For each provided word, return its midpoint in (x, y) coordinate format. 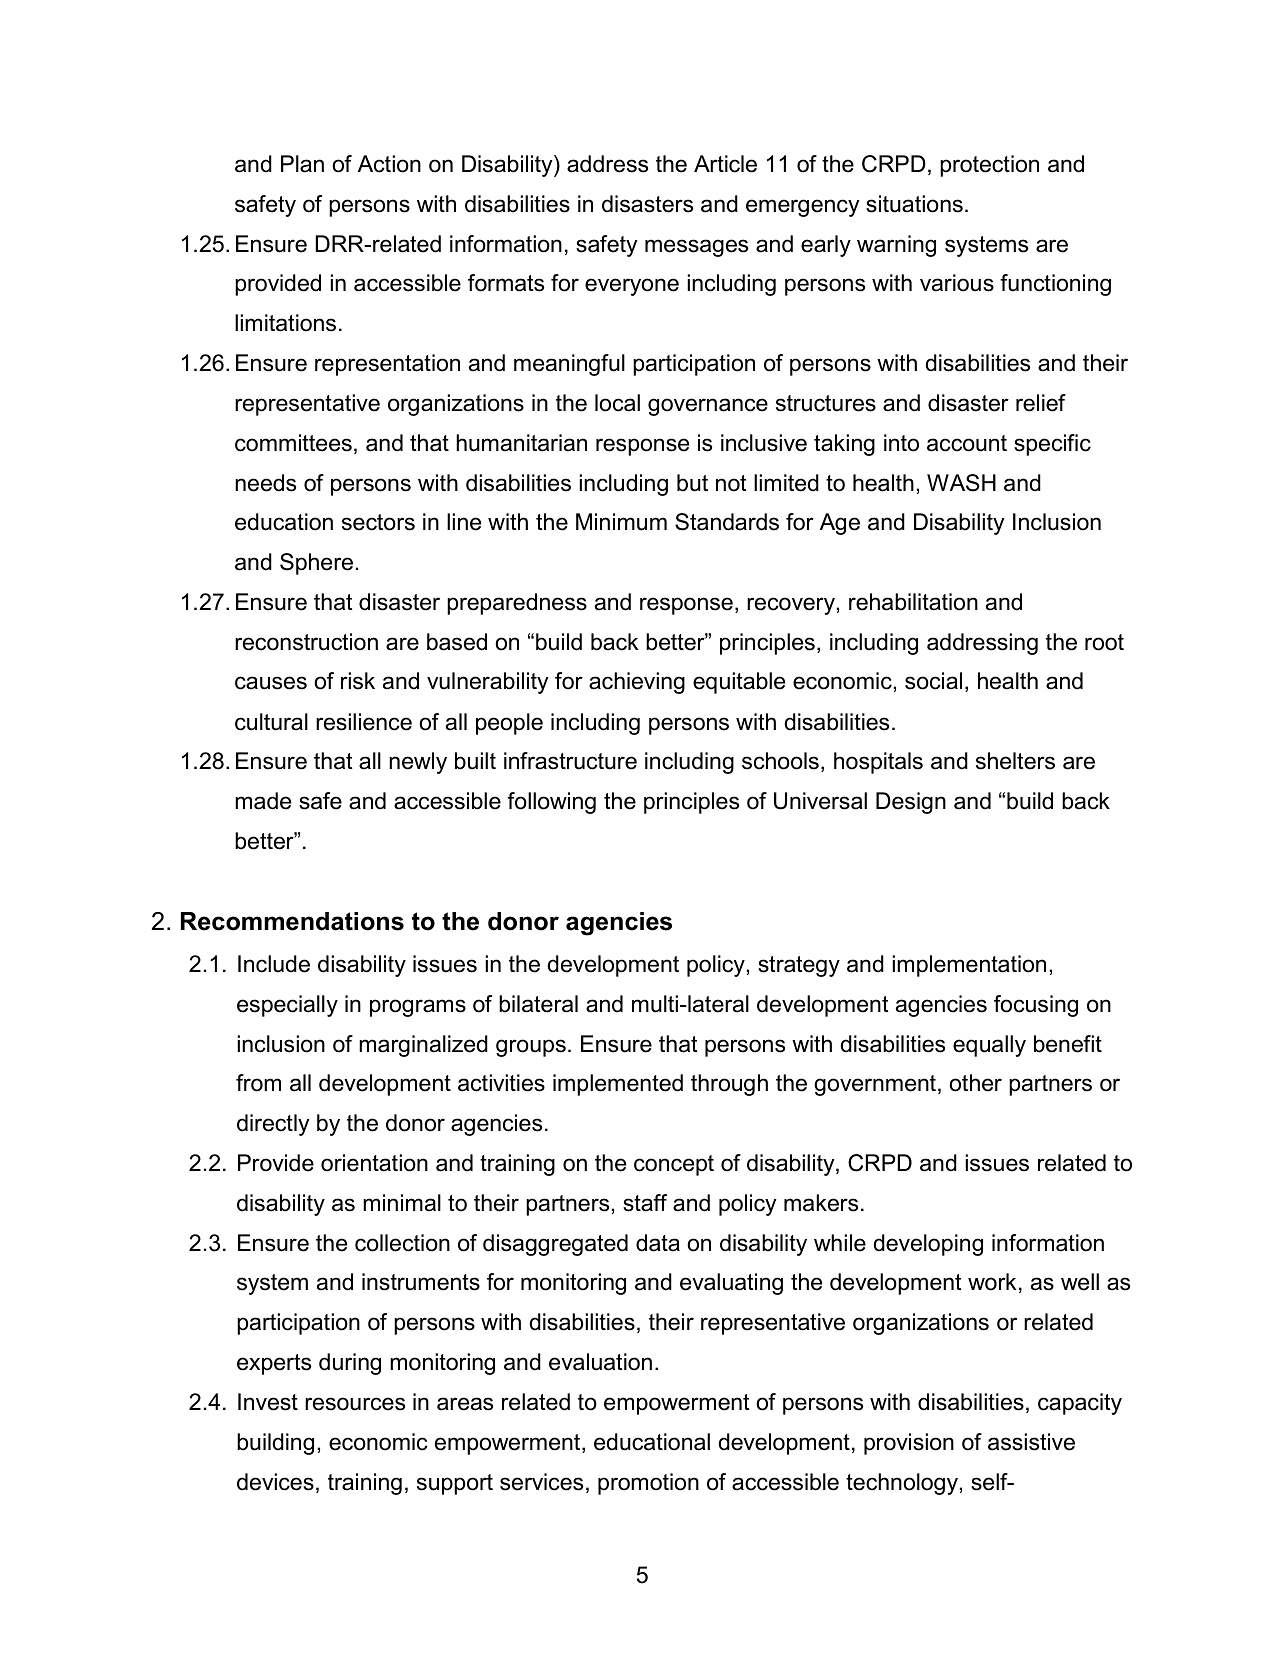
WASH (961, 483)
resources (355, 1404)
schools (780, 761)
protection (989, 166)
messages (696, 248)
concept (674, 1165)
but (692, 483)
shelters (1015, 761)
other (975, 1083)
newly (418, 763)
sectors (378, 522)
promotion (648, 1484)
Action (389, 164)
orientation (374, 1163)
